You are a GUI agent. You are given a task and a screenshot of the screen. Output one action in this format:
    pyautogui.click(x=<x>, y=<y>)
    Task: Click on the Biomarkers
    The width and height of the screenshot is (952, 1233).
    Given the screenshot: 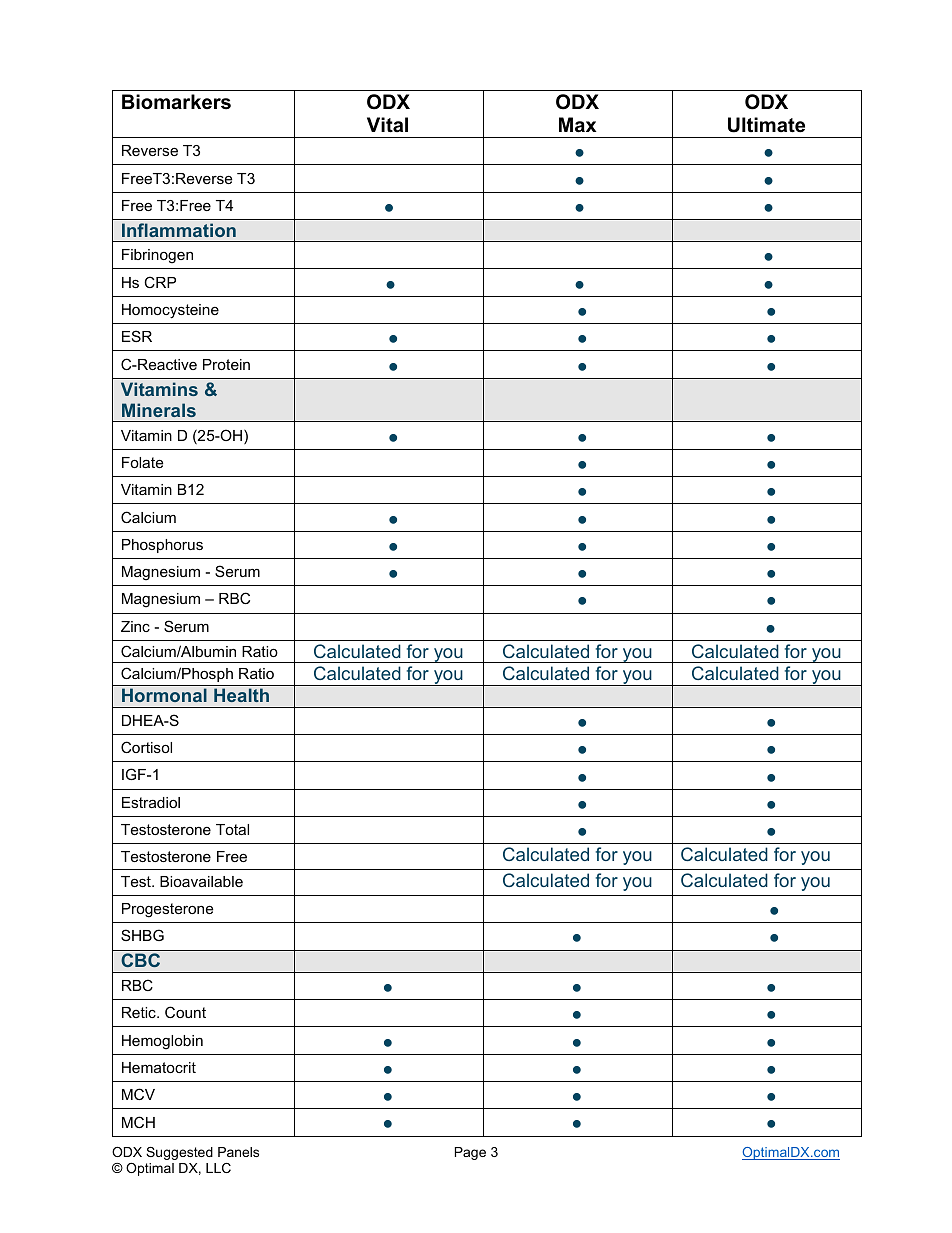 What is the action you would take?
    pyautogui.click(x=176, y=102)
